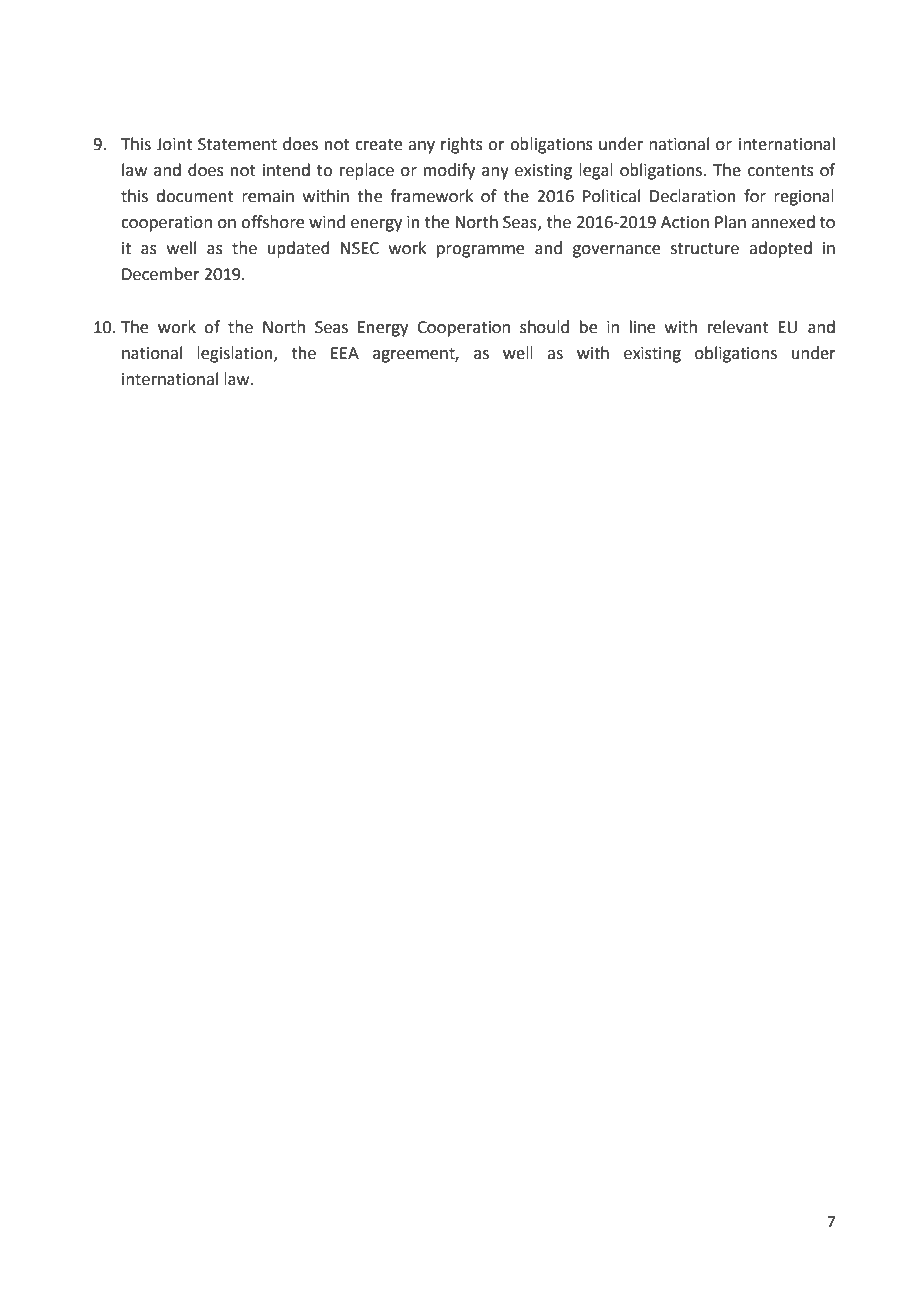 This screenshot has width=924, height=1307. What do you see at coordinates (781, 171) in the screenshot?
I see `contents` at bounding box center [781, 171].
